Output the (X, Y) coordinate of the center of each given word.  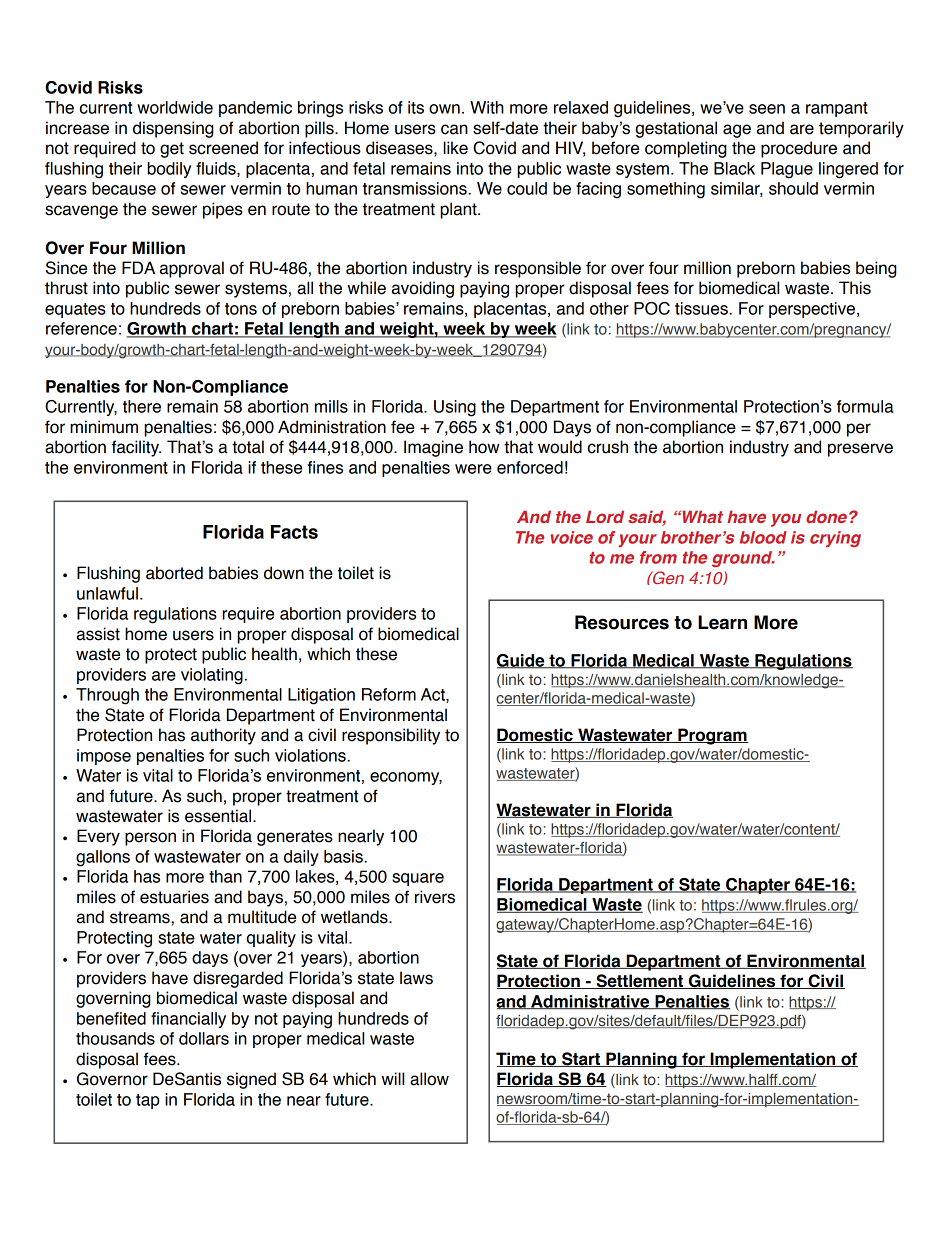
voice (572, 537)
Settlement (640, 981)
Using (455, 408)
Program (712, 736)
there (142, 406)
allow (429, 1079)
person (150, 839)
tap (148, 1101)
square (418, 879)
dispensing (173, 129)
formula (865, 406)
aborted (174, 573)
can (454, 129)
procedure (799, 149)
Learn (722, 622)
